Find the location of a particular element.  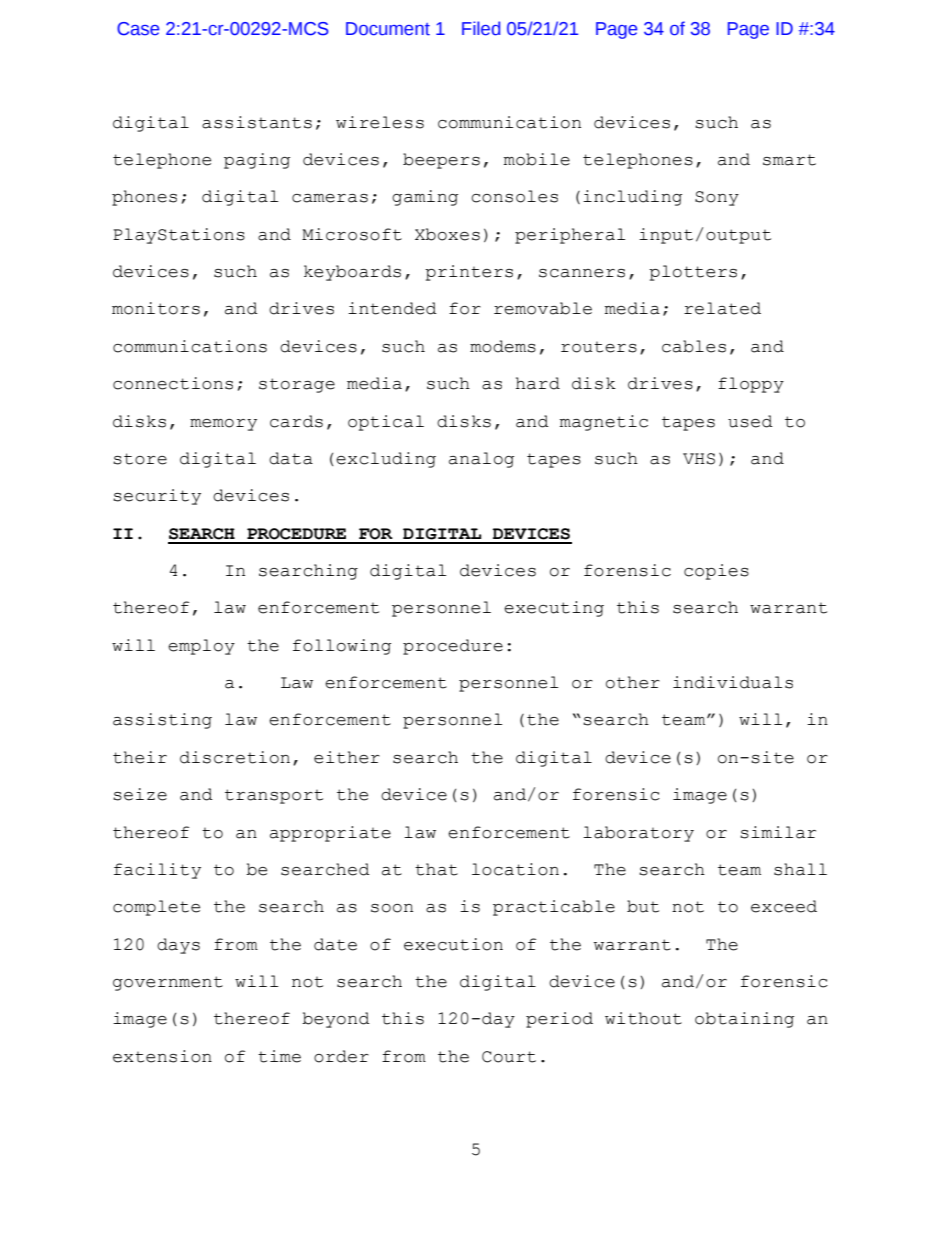

printers is located at coordinates (469, 273).
